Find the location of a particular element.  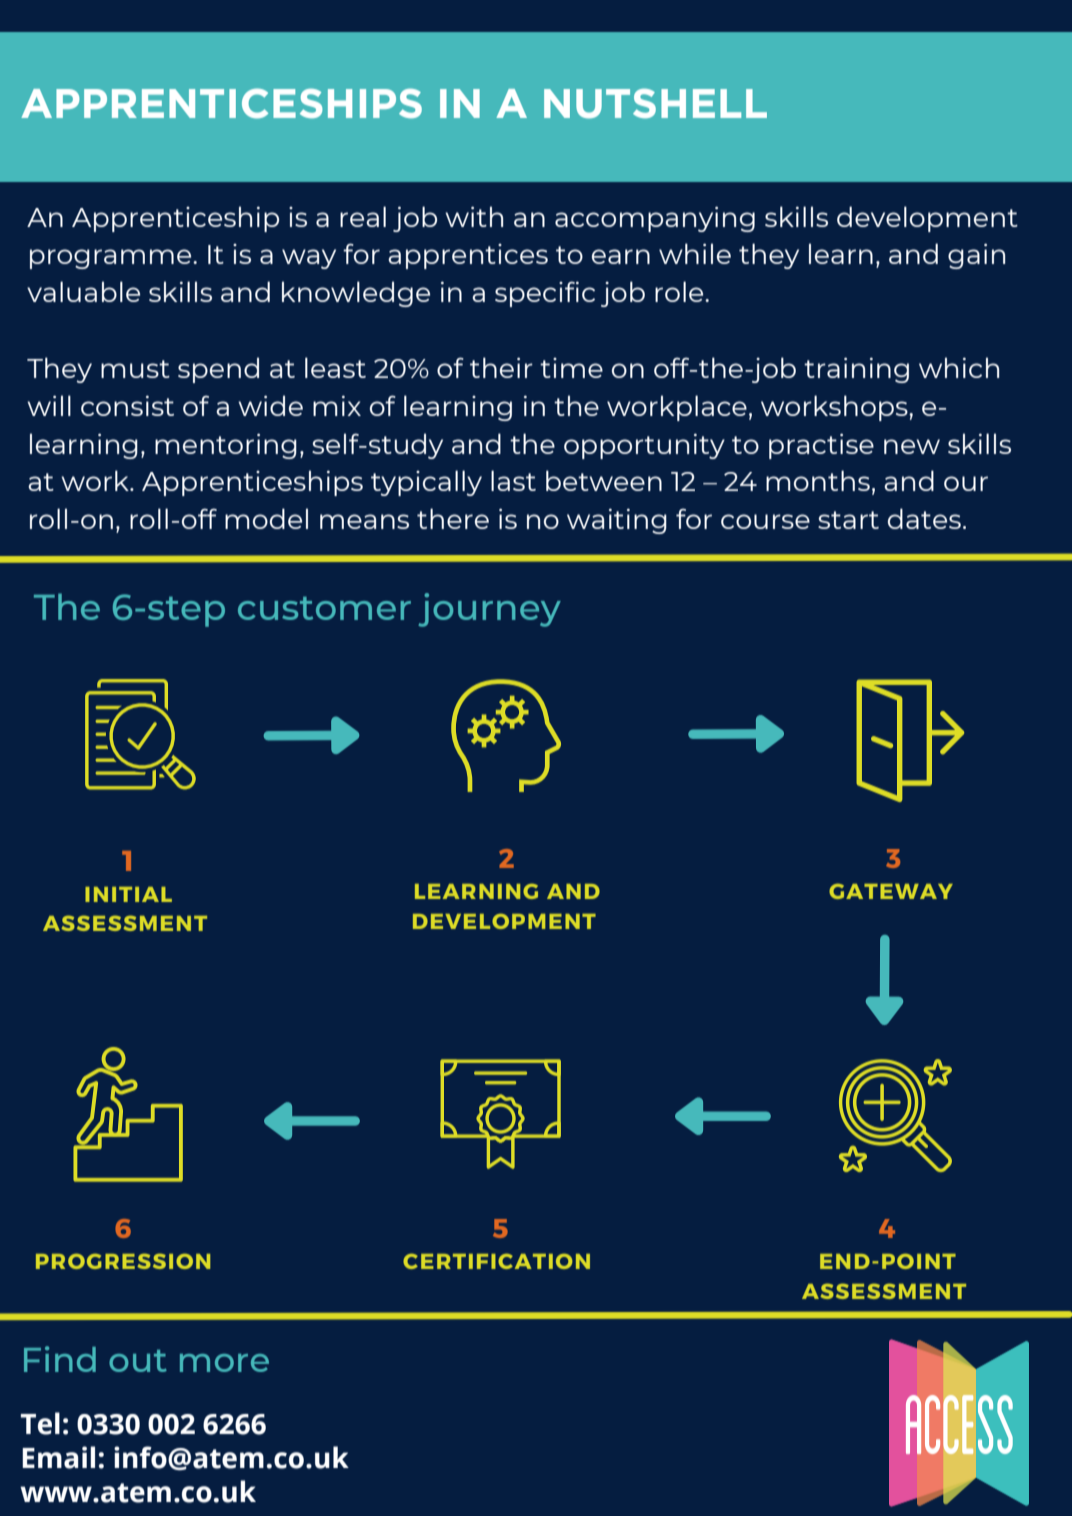

gain is located at coordinates (976, 256).
